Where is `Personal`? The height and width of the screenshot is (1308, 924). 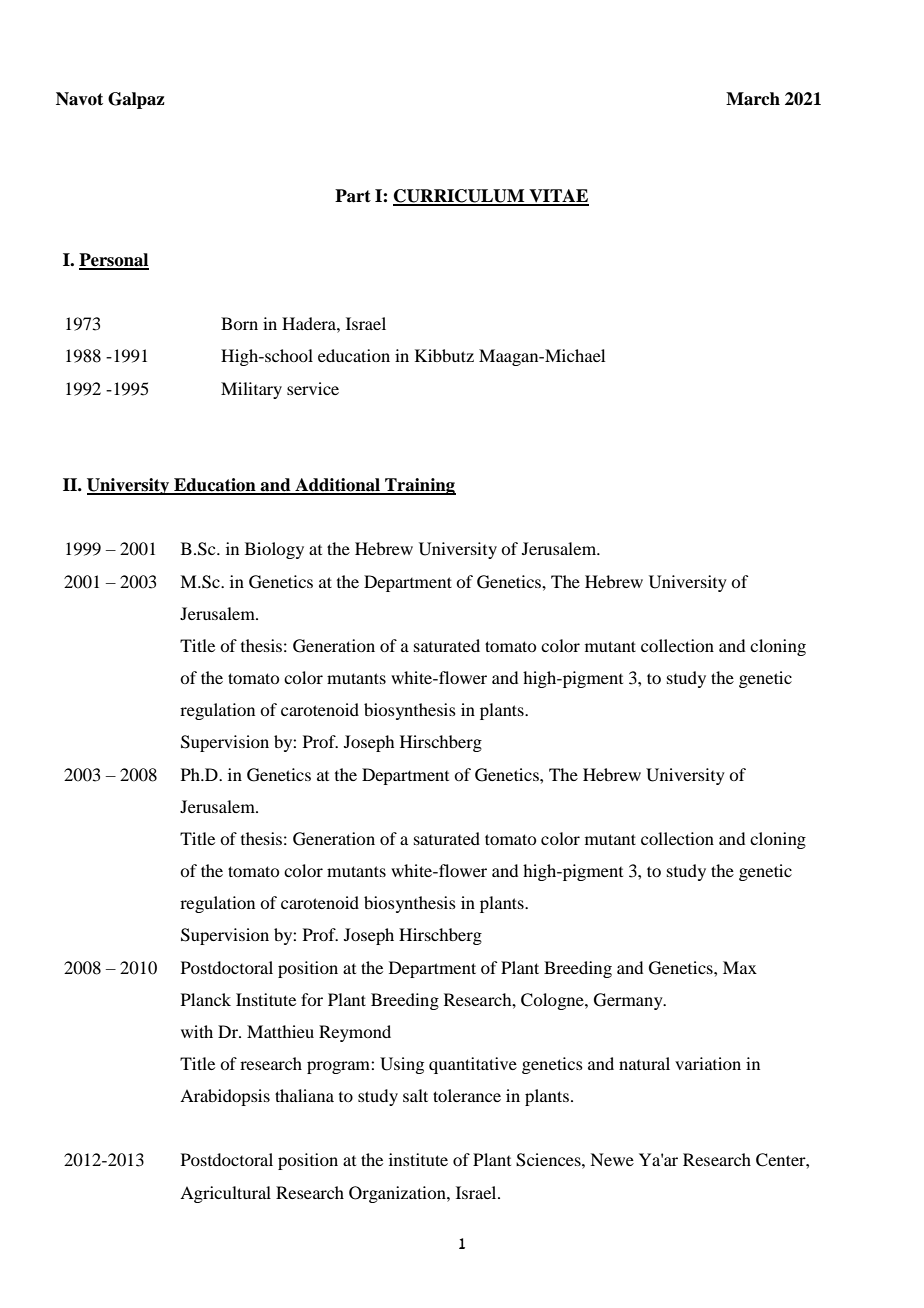
Personal is located at coordinates (114, 261).
